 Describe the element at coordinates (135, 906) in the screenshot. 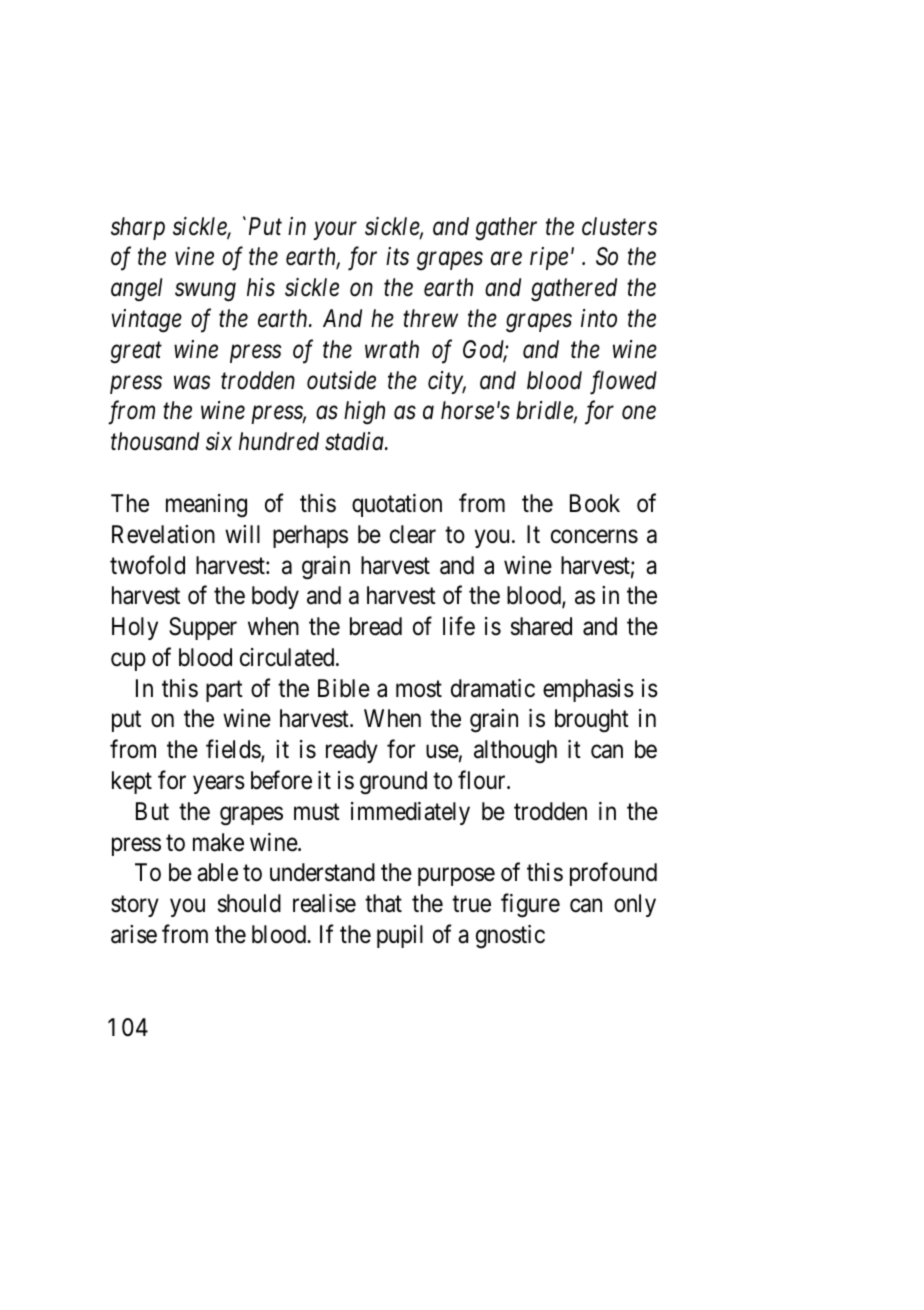

I see `story` at that location.
